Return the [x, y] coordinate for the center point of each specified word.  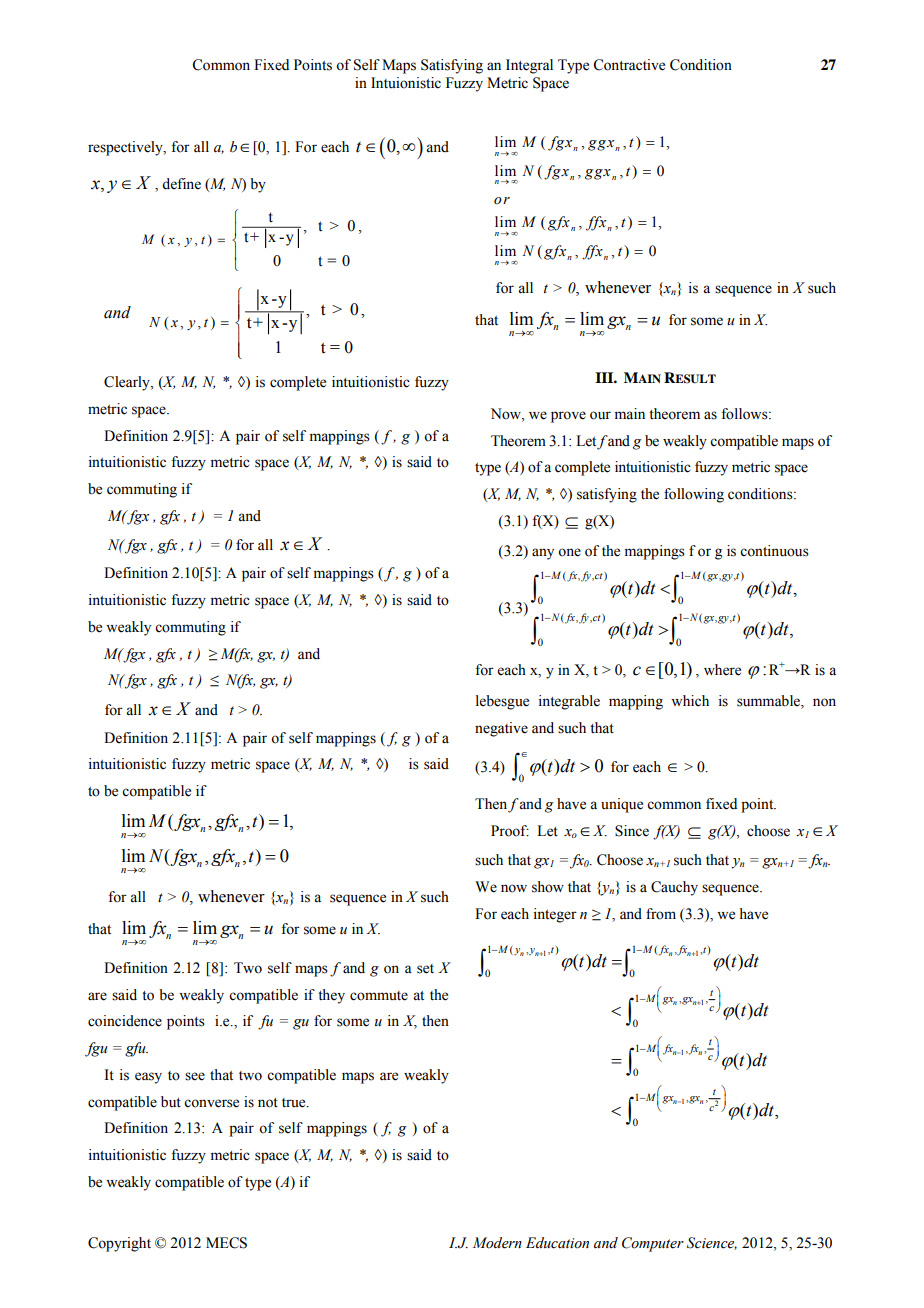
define [181, 184]
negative [501, 729]
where [722, 670]
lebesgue [502, 702]
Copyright [119, 1244]
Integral [529, 66]
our [600, 415]
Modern [497, 1243]
